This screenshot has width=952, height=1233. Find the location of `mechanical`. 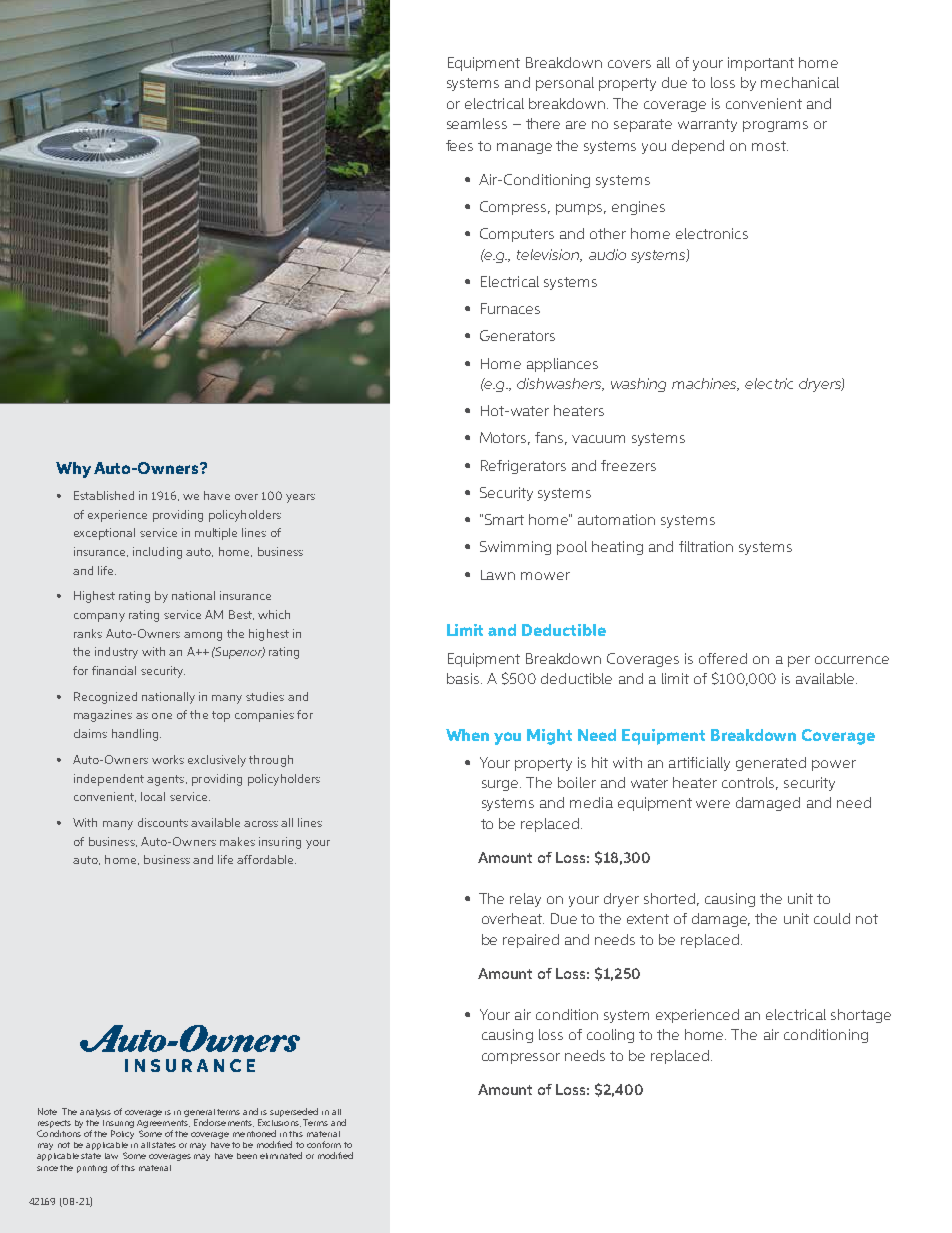

mechanical is located at coordinates (800, 82).
